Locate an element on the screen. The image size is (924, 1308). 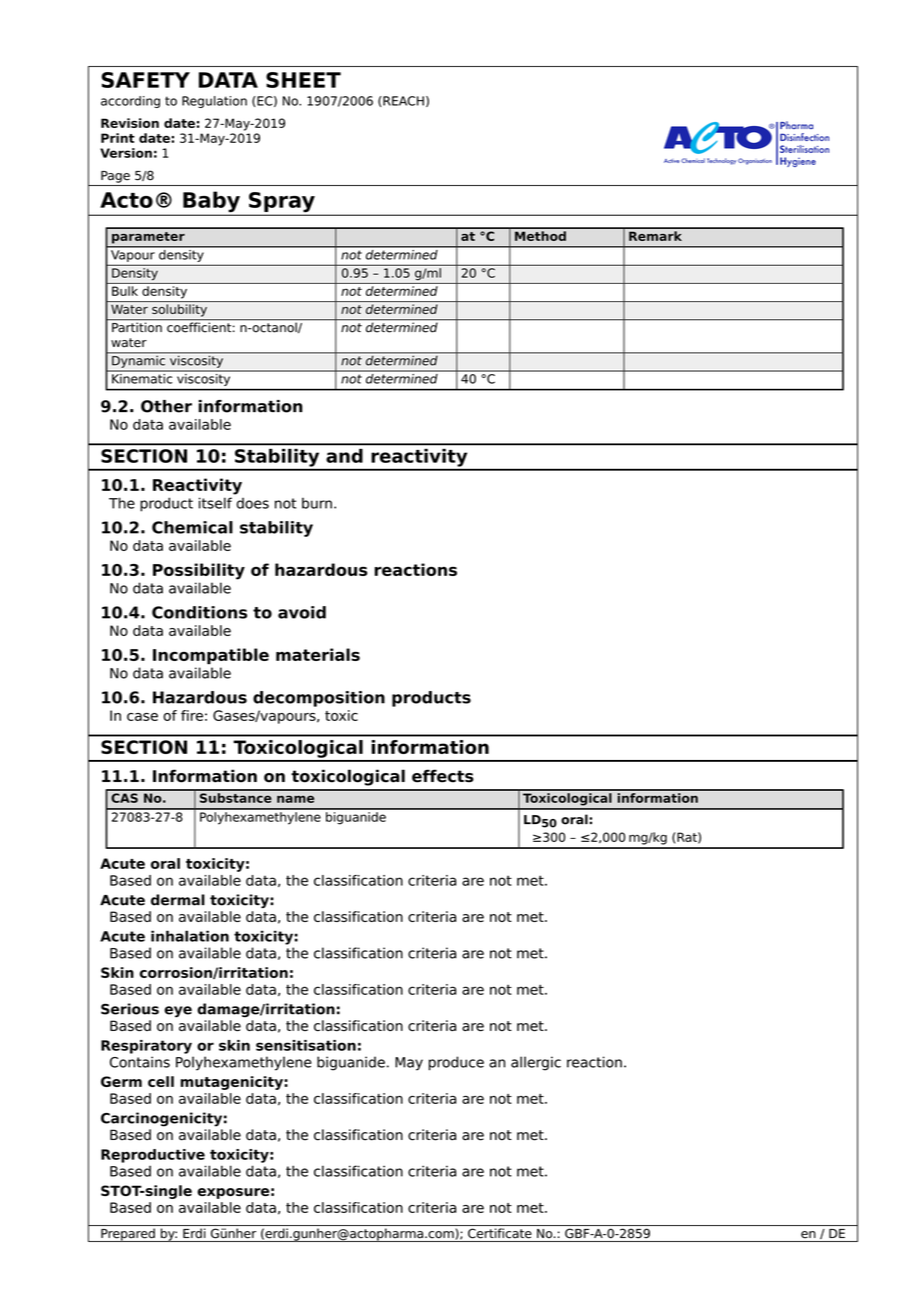
SHEET is located at coordinates (303, 80).
